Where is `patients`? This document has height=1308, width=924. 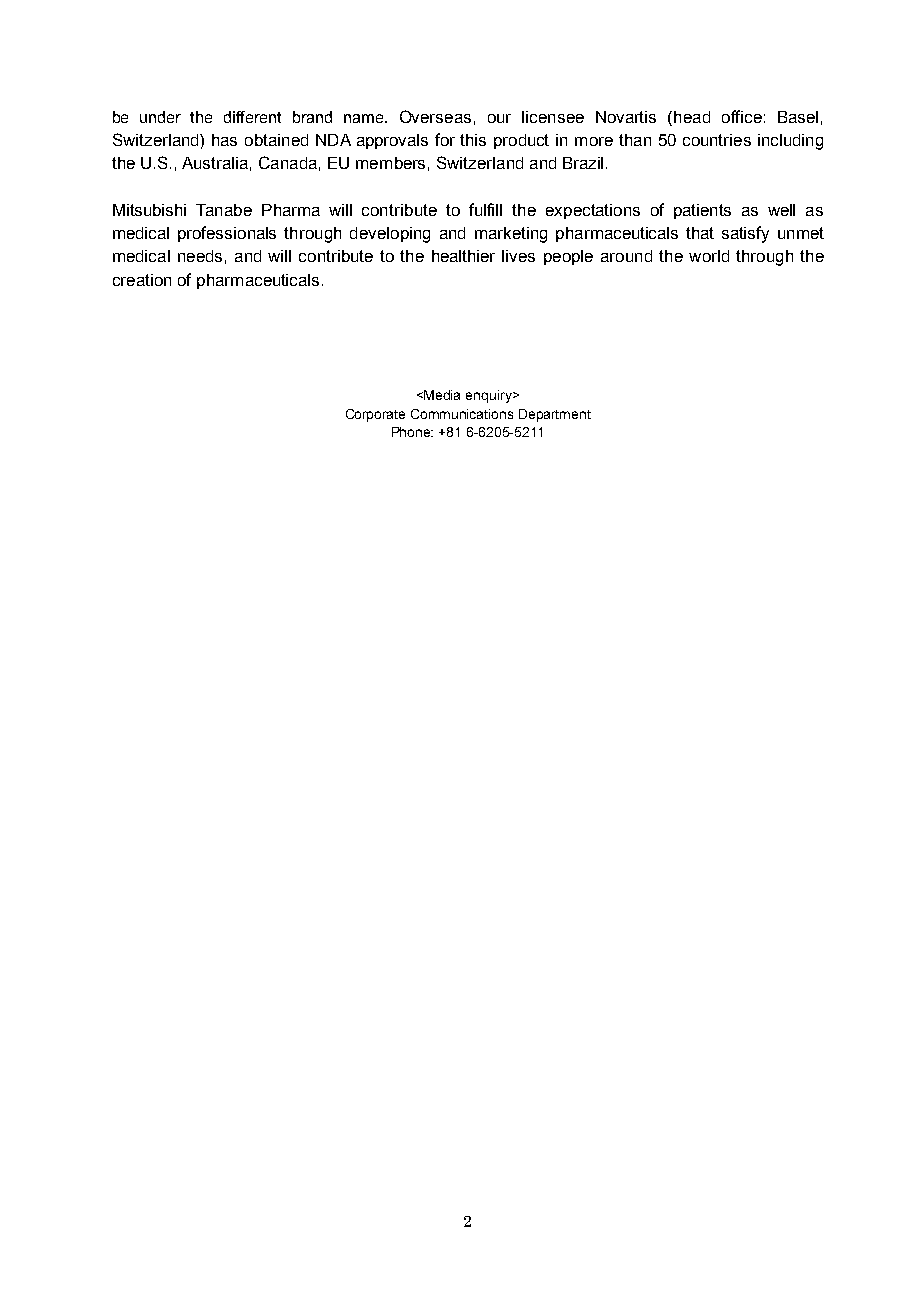 patients is located at coordinates (702, 211).
